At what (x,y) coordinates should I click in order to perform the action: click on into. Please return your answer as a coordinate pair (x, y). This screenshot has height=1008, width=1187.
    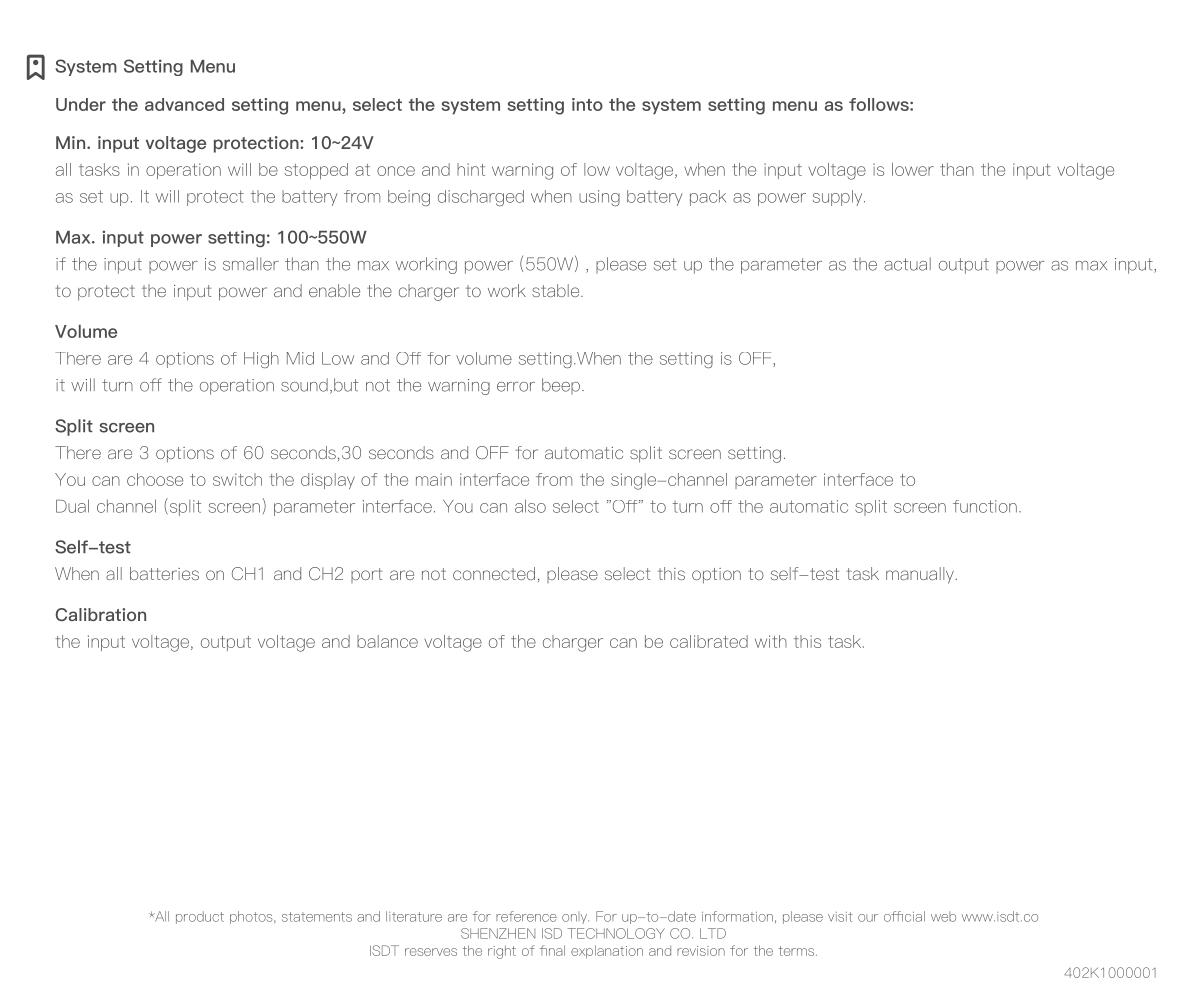
    Looking at the image, I should click on (587, 104).
